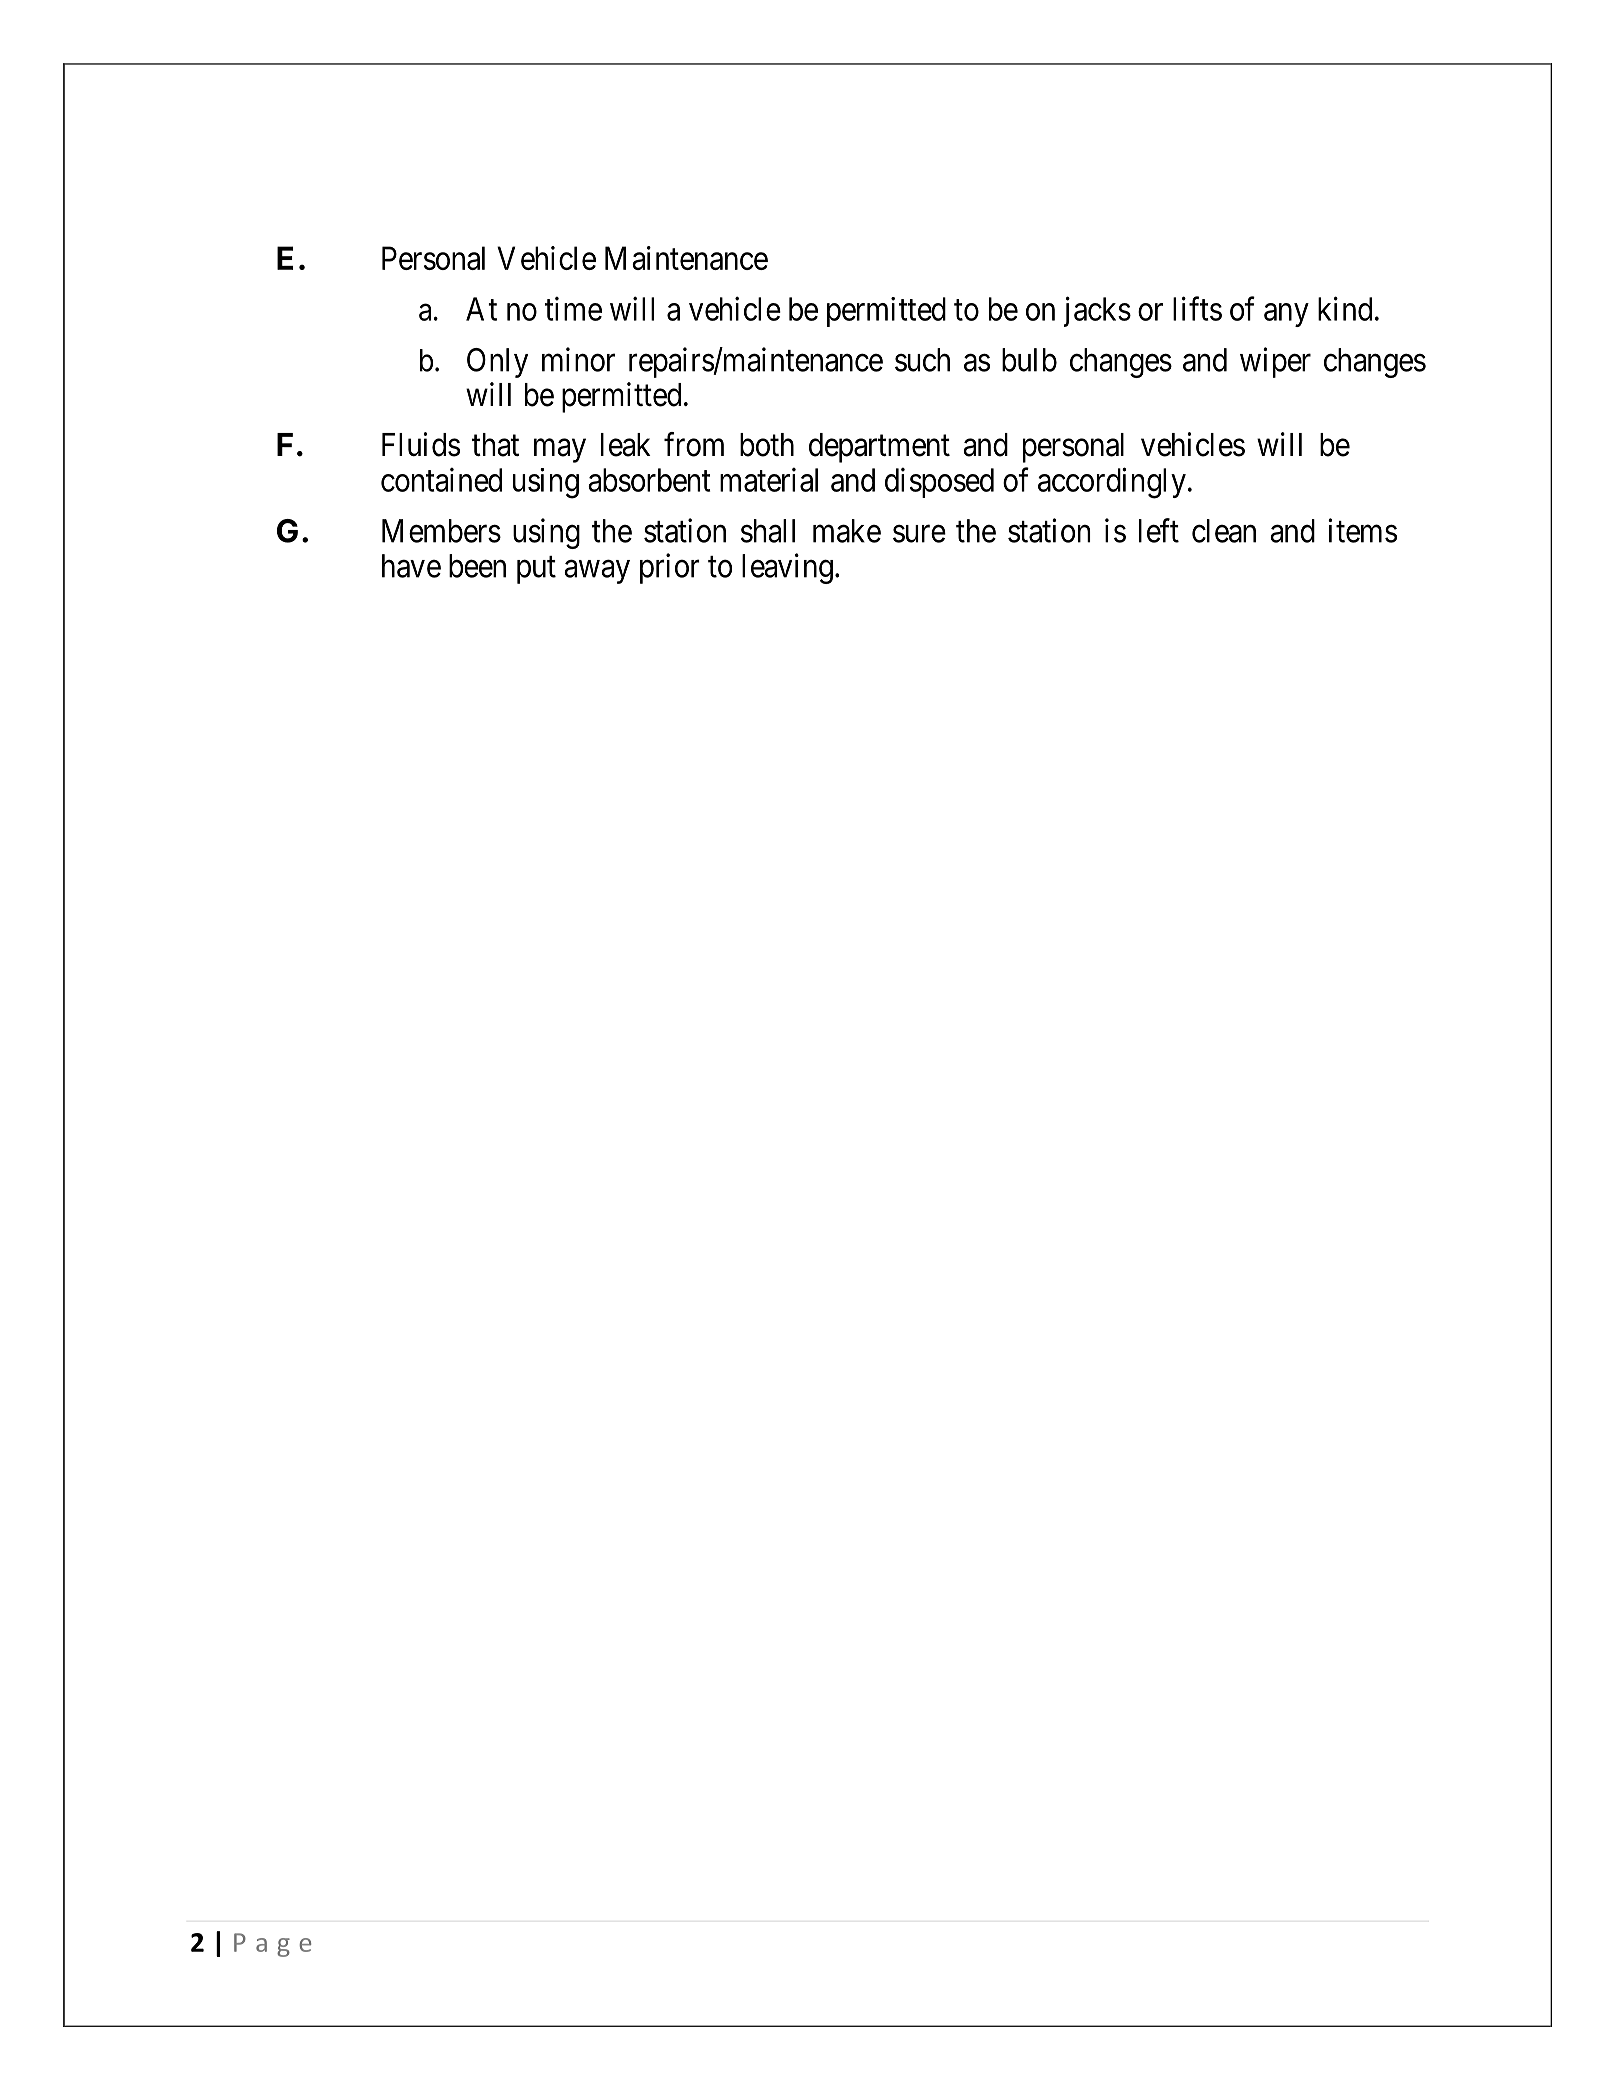  I want to click on jacks, so click(1097, 311).
